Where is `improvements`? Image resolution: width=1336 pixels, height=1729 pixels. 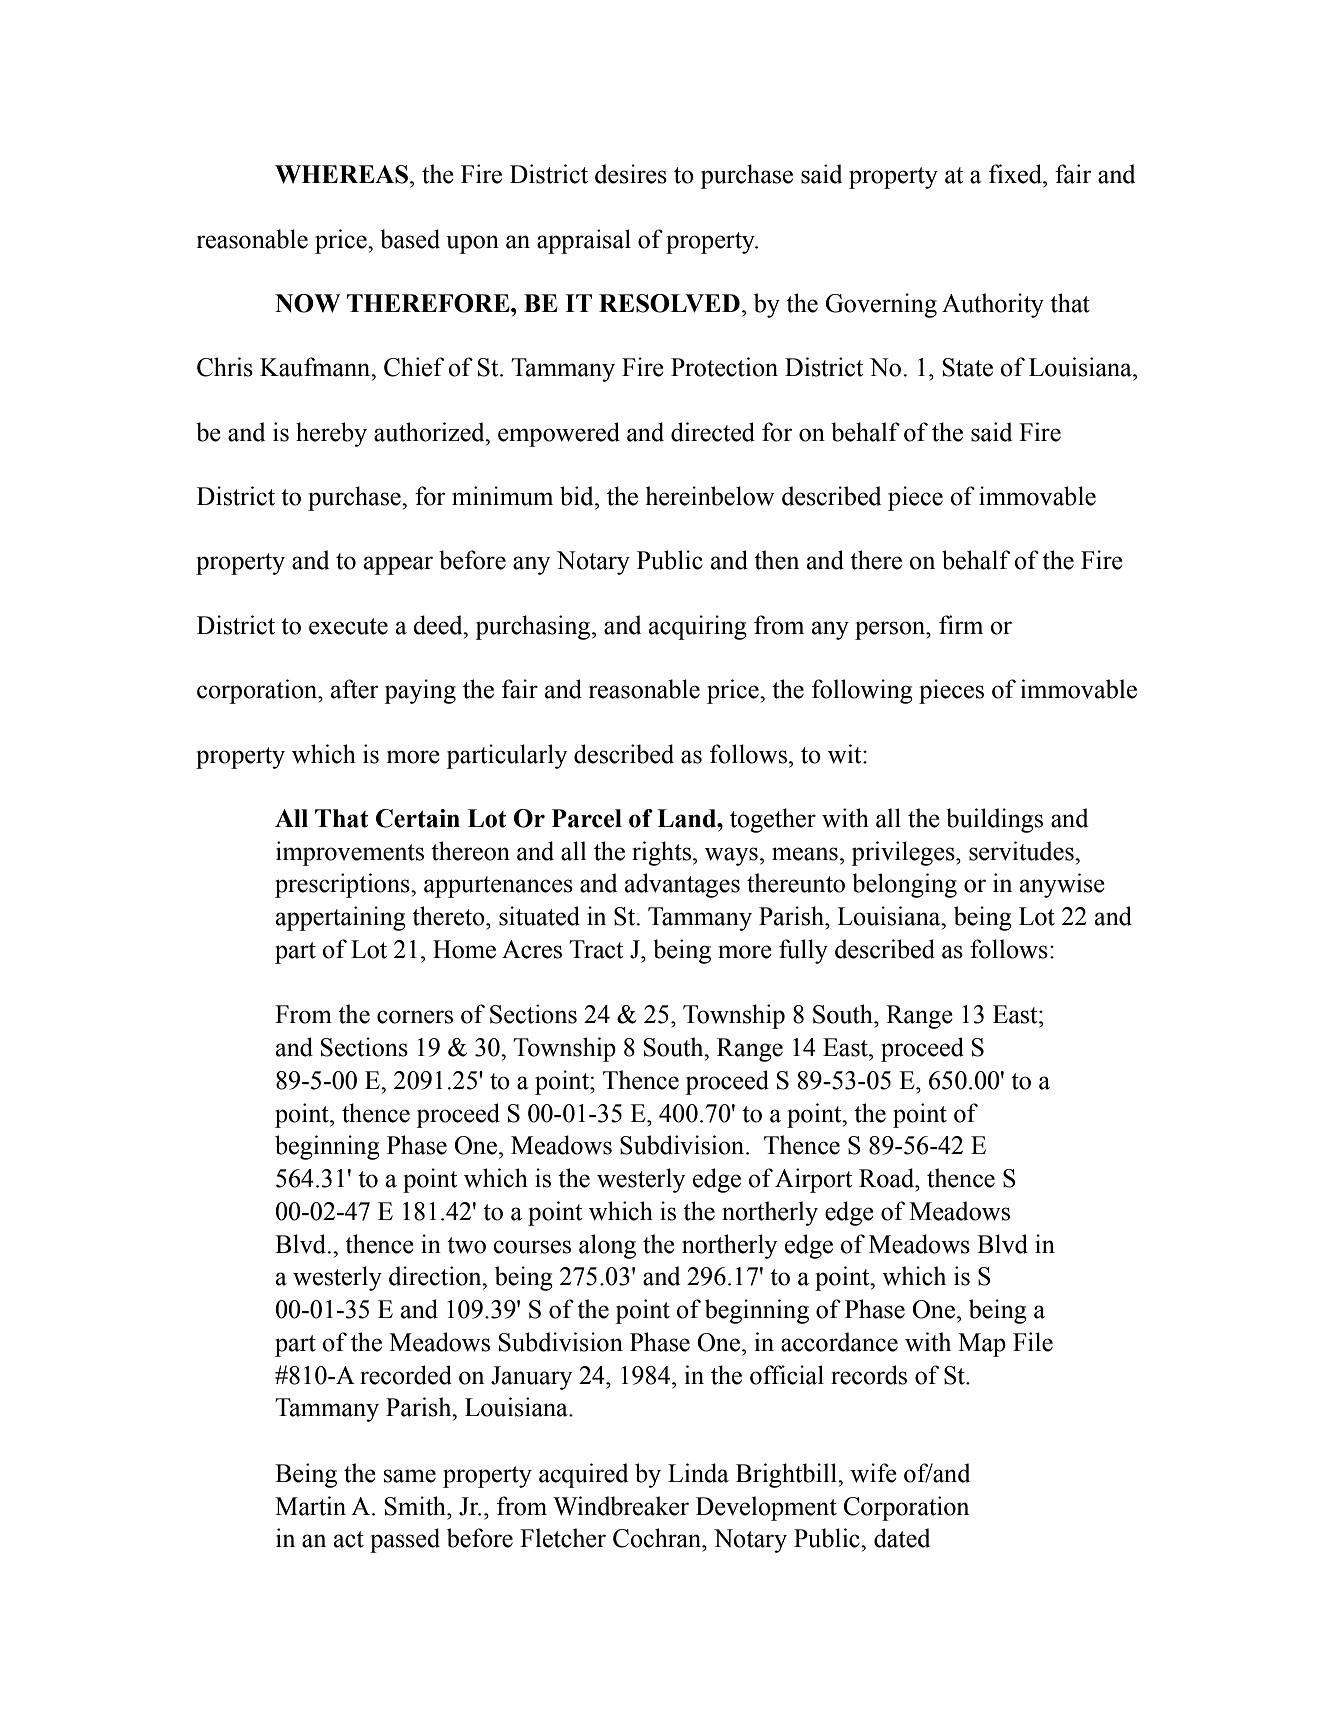 improvements is located at coordinates (350, 853).
